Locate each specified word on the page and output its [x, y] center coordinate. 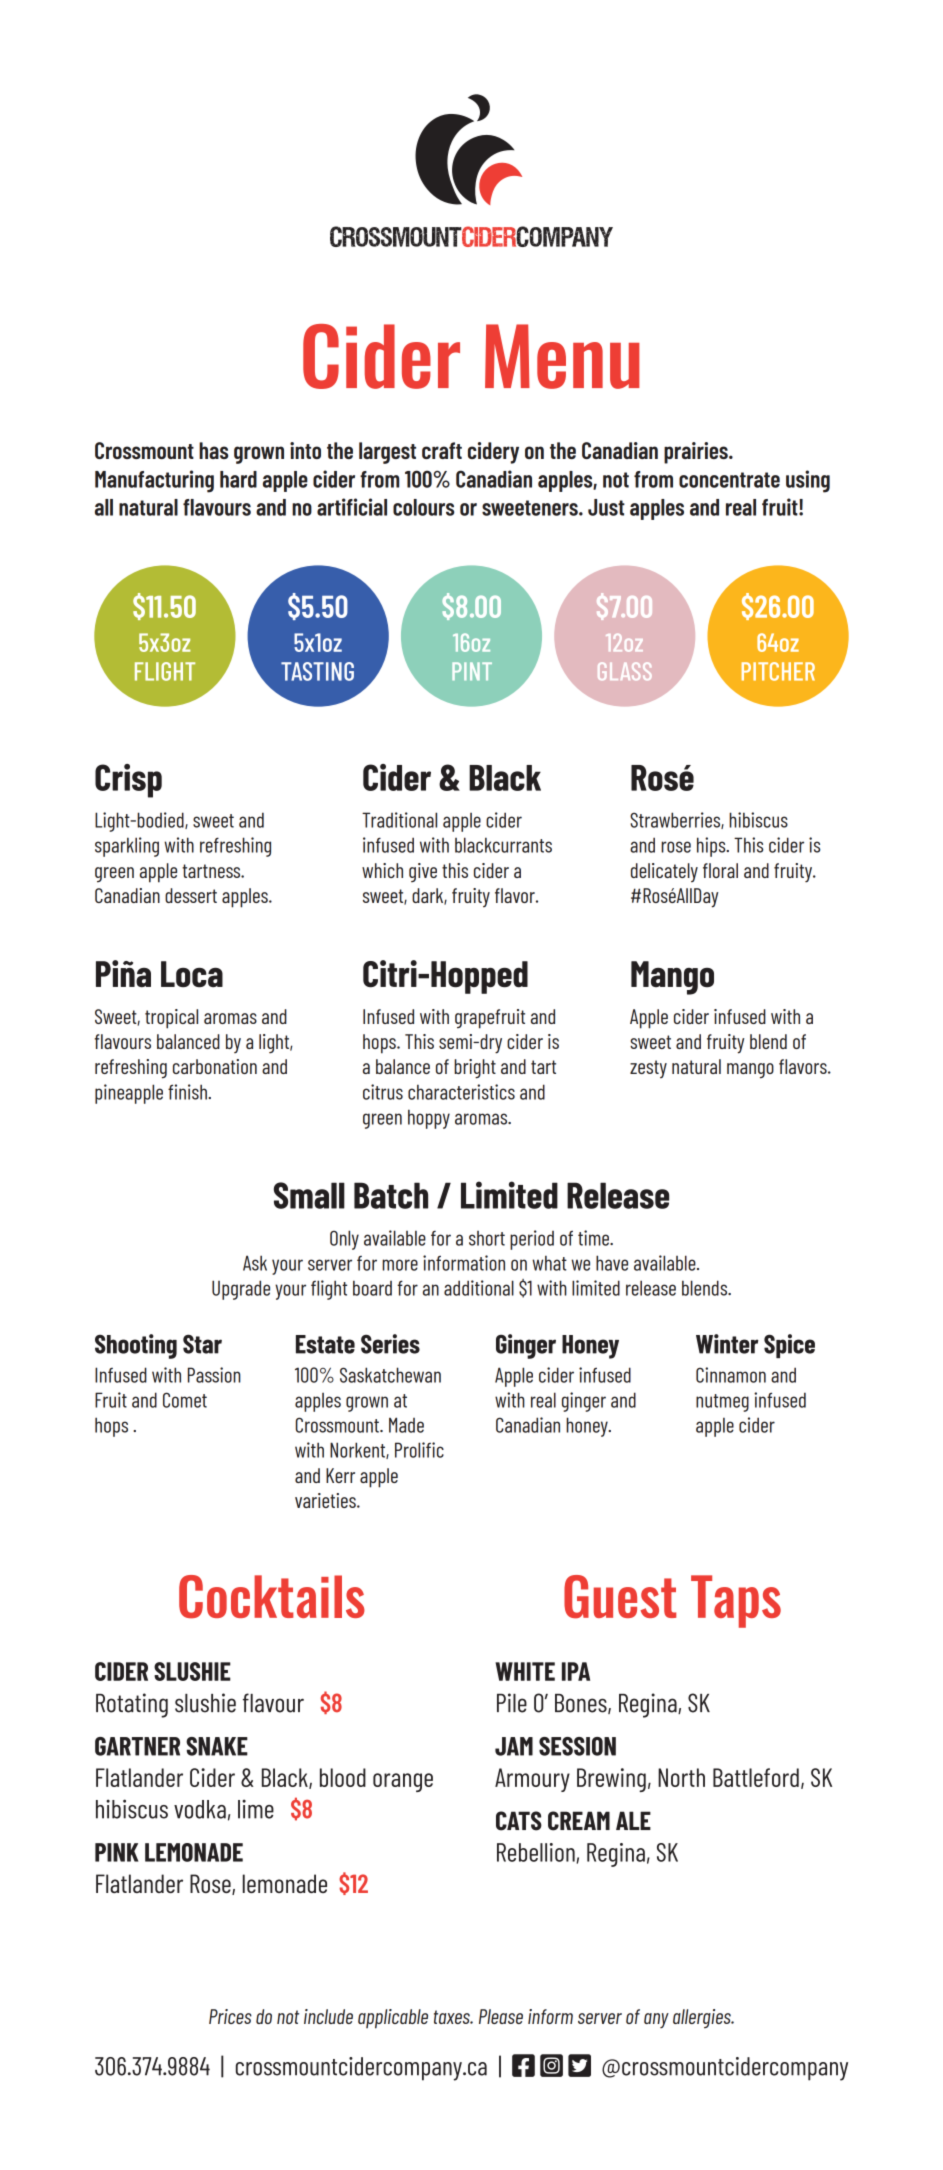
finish [188, 1092]
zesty [648, 1069]
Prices [230, 2016]
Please [501, 2016]
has [213, 450]
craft [442, 450]
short [487, 1238]
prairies [697, 453]
